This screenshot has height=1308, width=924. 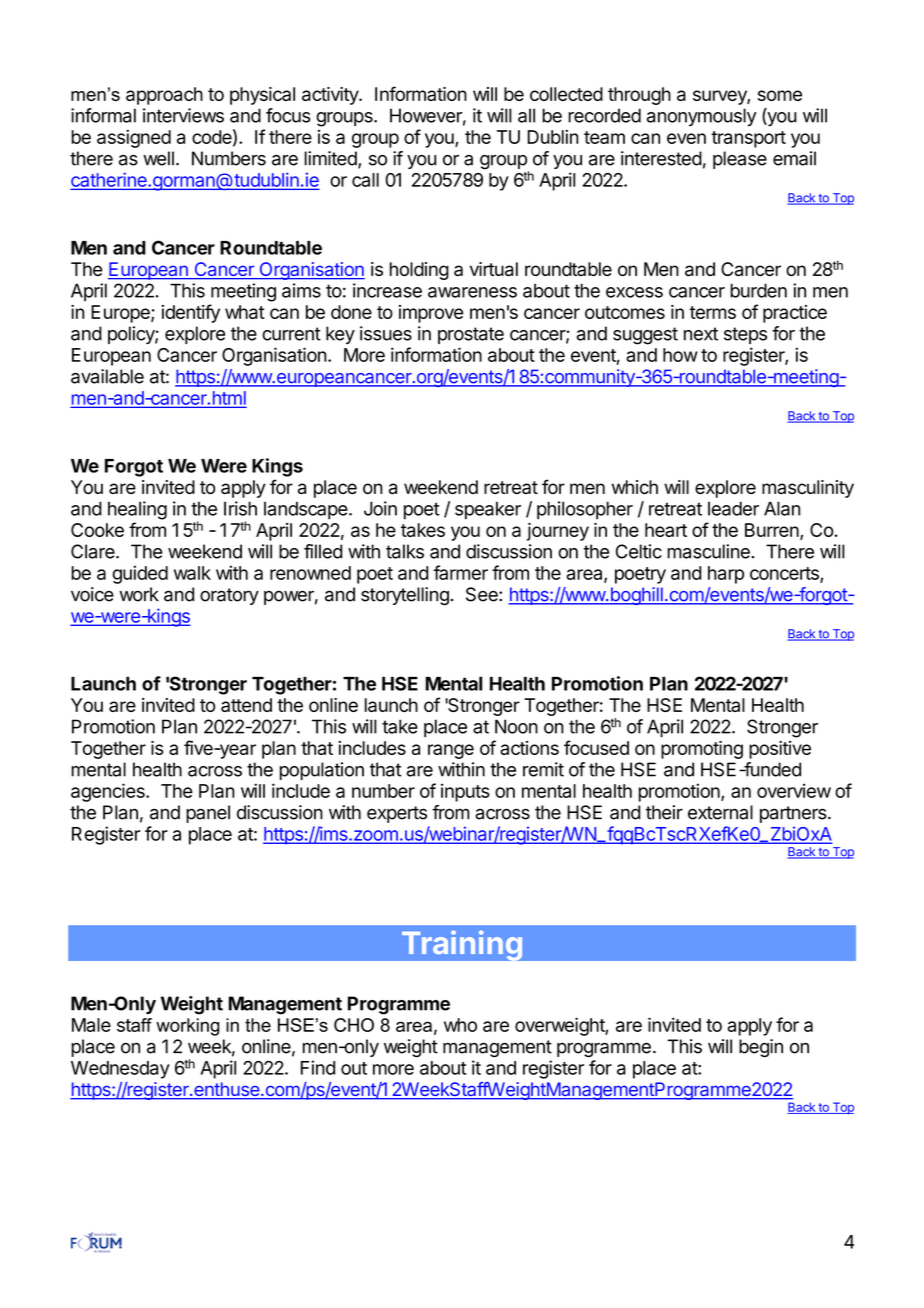 What do you see at coordinates (720, 812) in the screenshot?
I see `external` at bounding box center [720, 812].
